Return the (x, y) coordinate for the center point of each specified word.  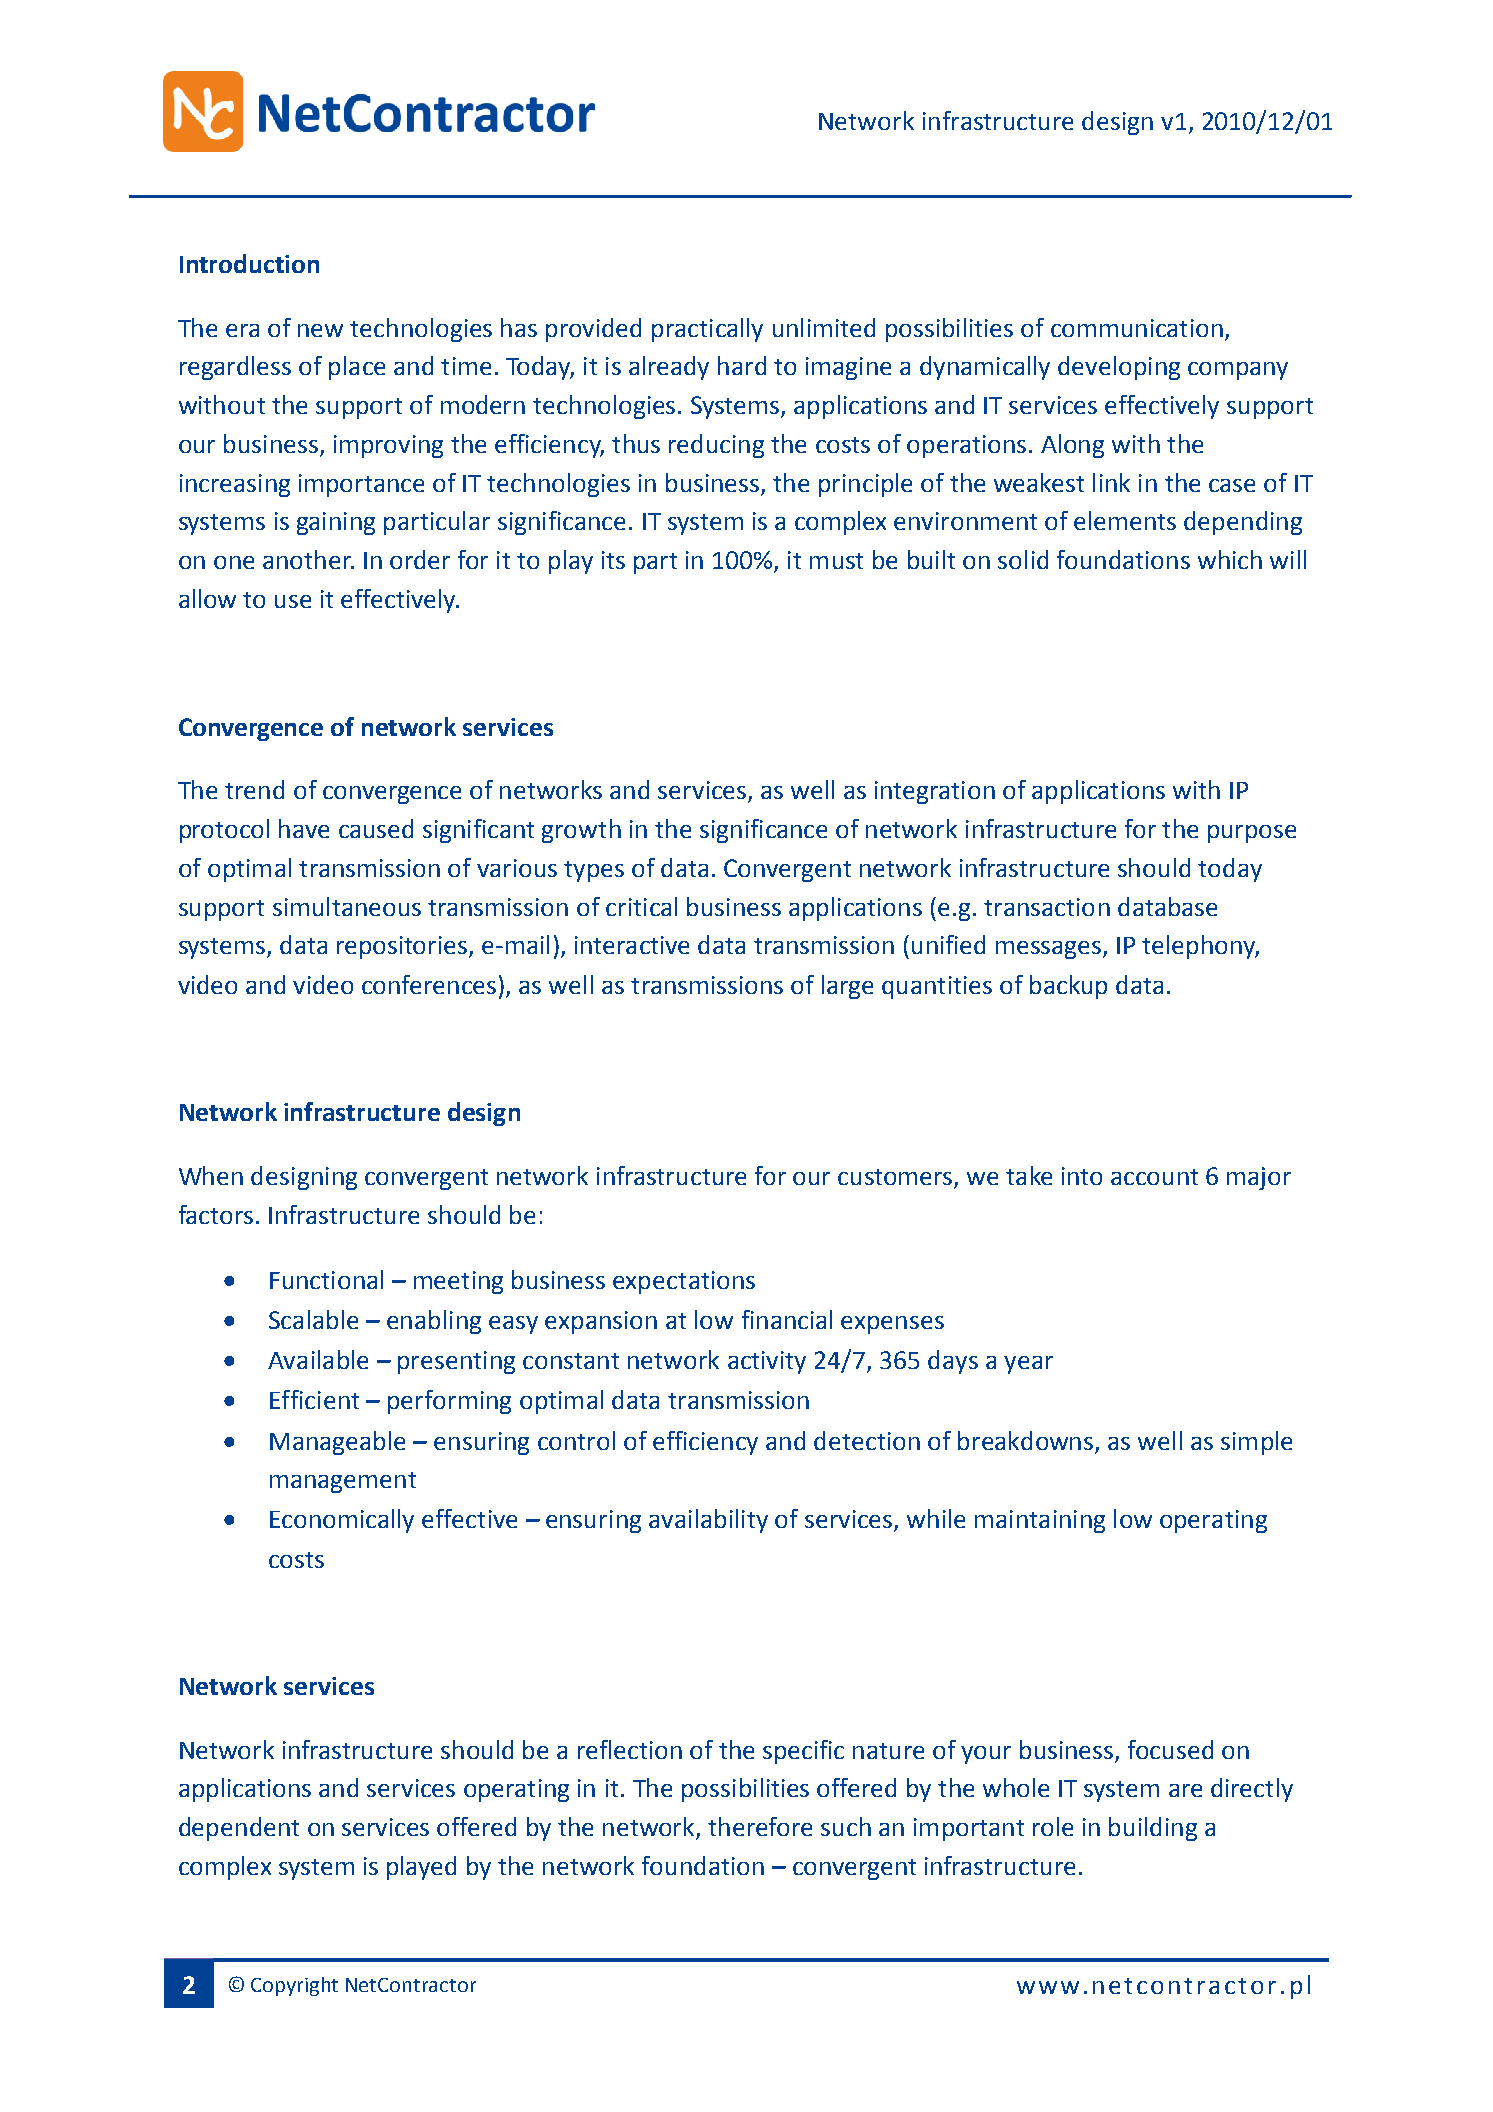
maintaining (1040, 1521)
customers (895, 1177)
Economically (342, 1521)
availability (708, 1521)
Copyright (294, 1986)
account (1154, 1177)
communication (1137, 328)
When (211, 1175)
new (320, 330)
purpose (1252, 834)
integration (935, 792)
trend (254, 789)
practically (707, 330)
